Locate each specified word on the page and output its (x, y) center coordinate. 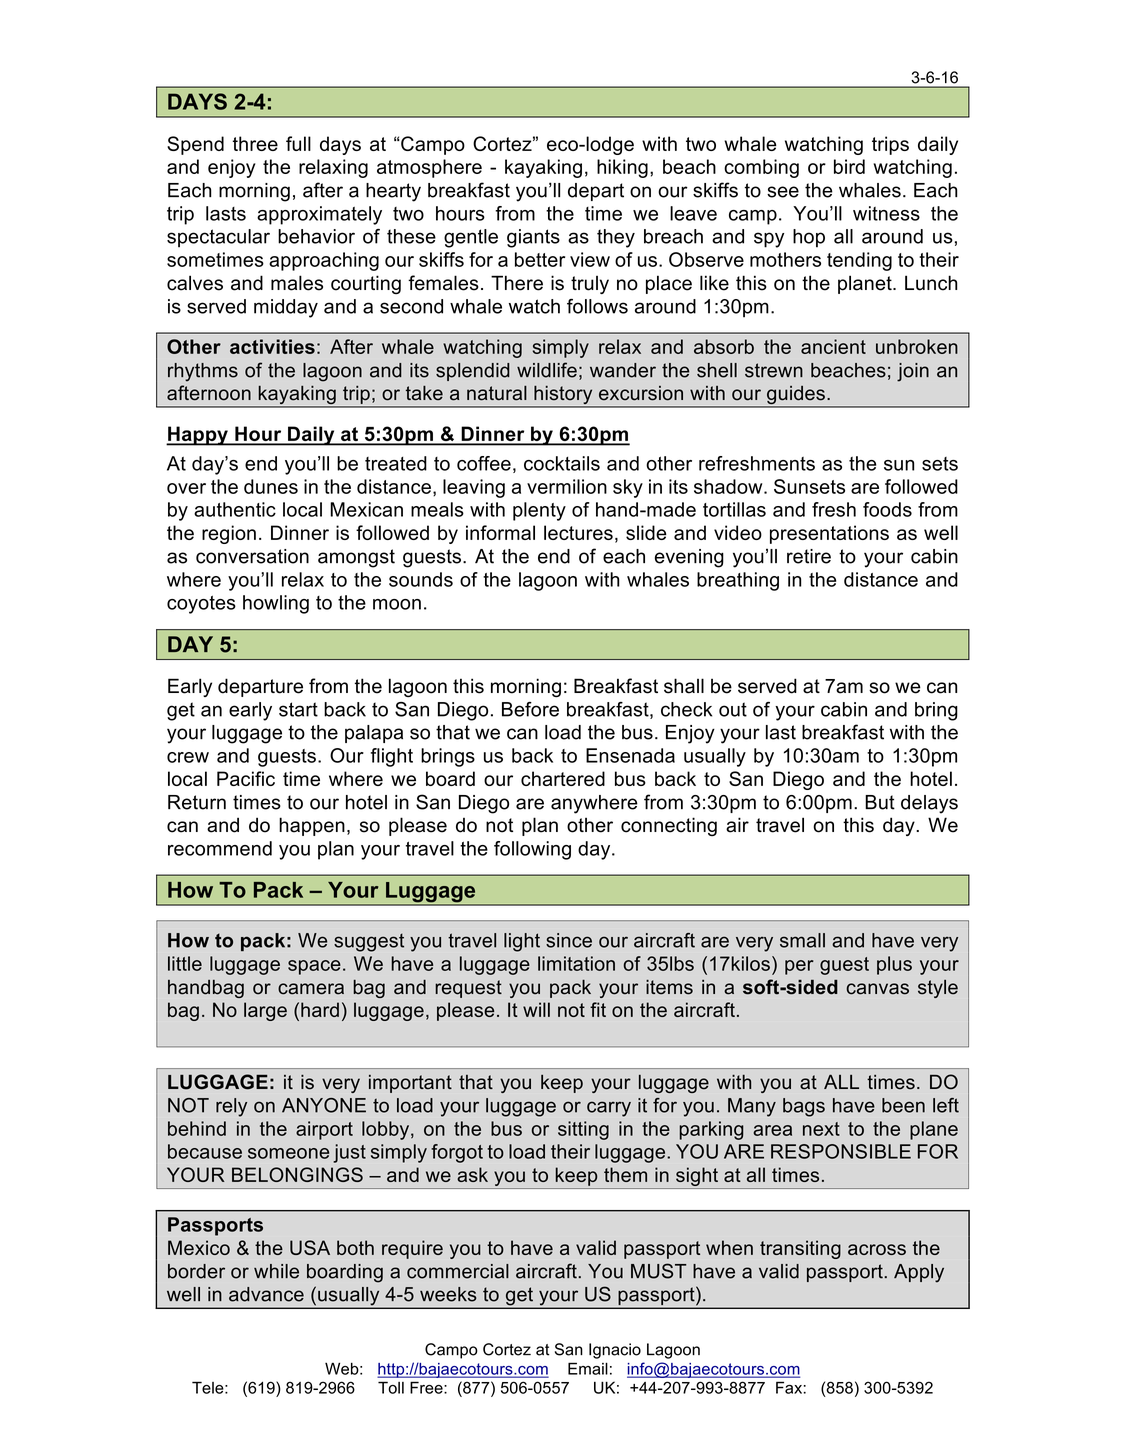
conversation (252, 556)
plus (894, 965)
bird (849, 166)
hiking (622, 168)
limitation (576, 963)
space (314, 967)
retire (809, 556)
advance (266, 1294)
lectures (578, 532)
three (255, 143)
